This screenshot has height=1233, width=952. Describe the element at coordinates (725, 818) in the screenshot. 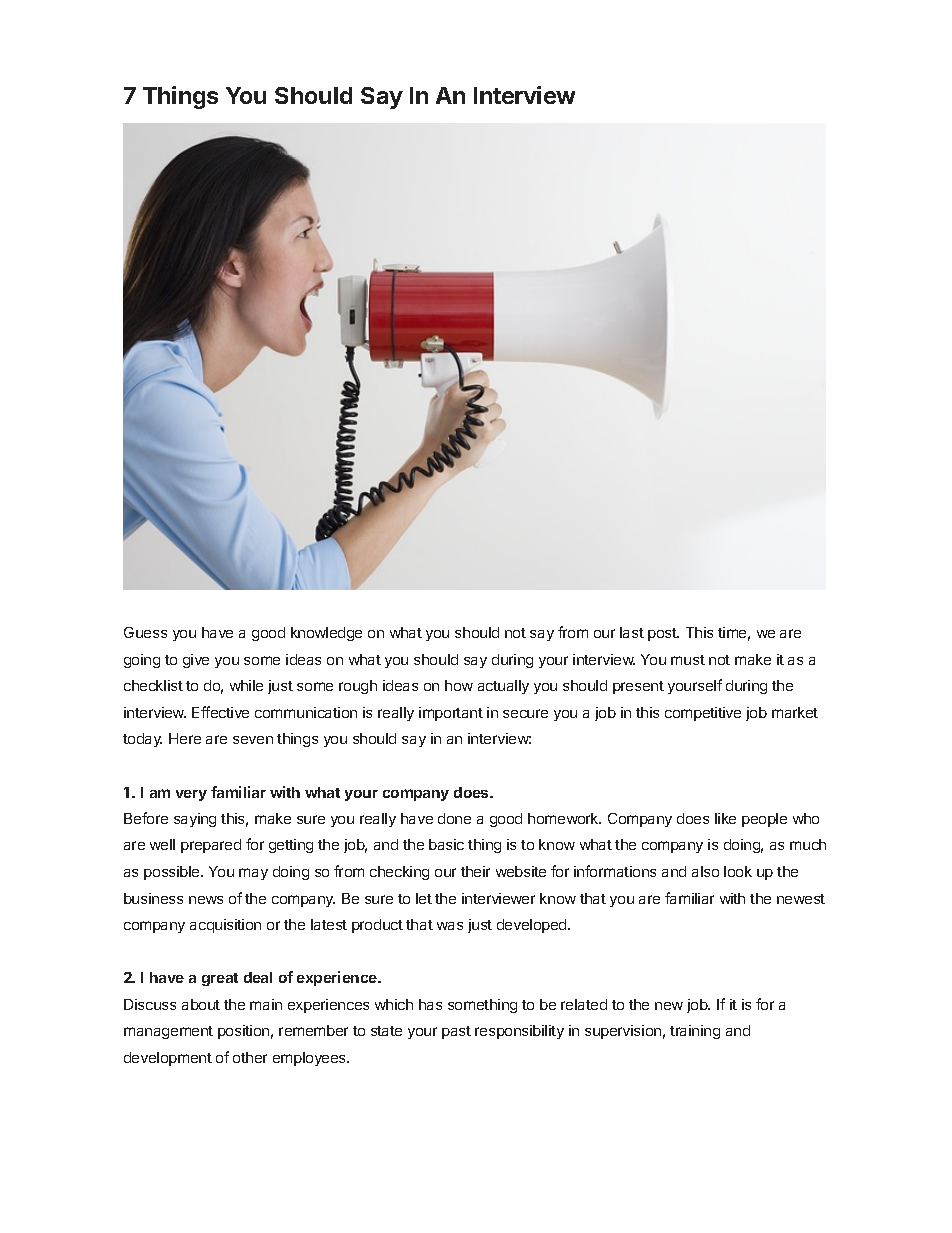

I see `like` at that location.
